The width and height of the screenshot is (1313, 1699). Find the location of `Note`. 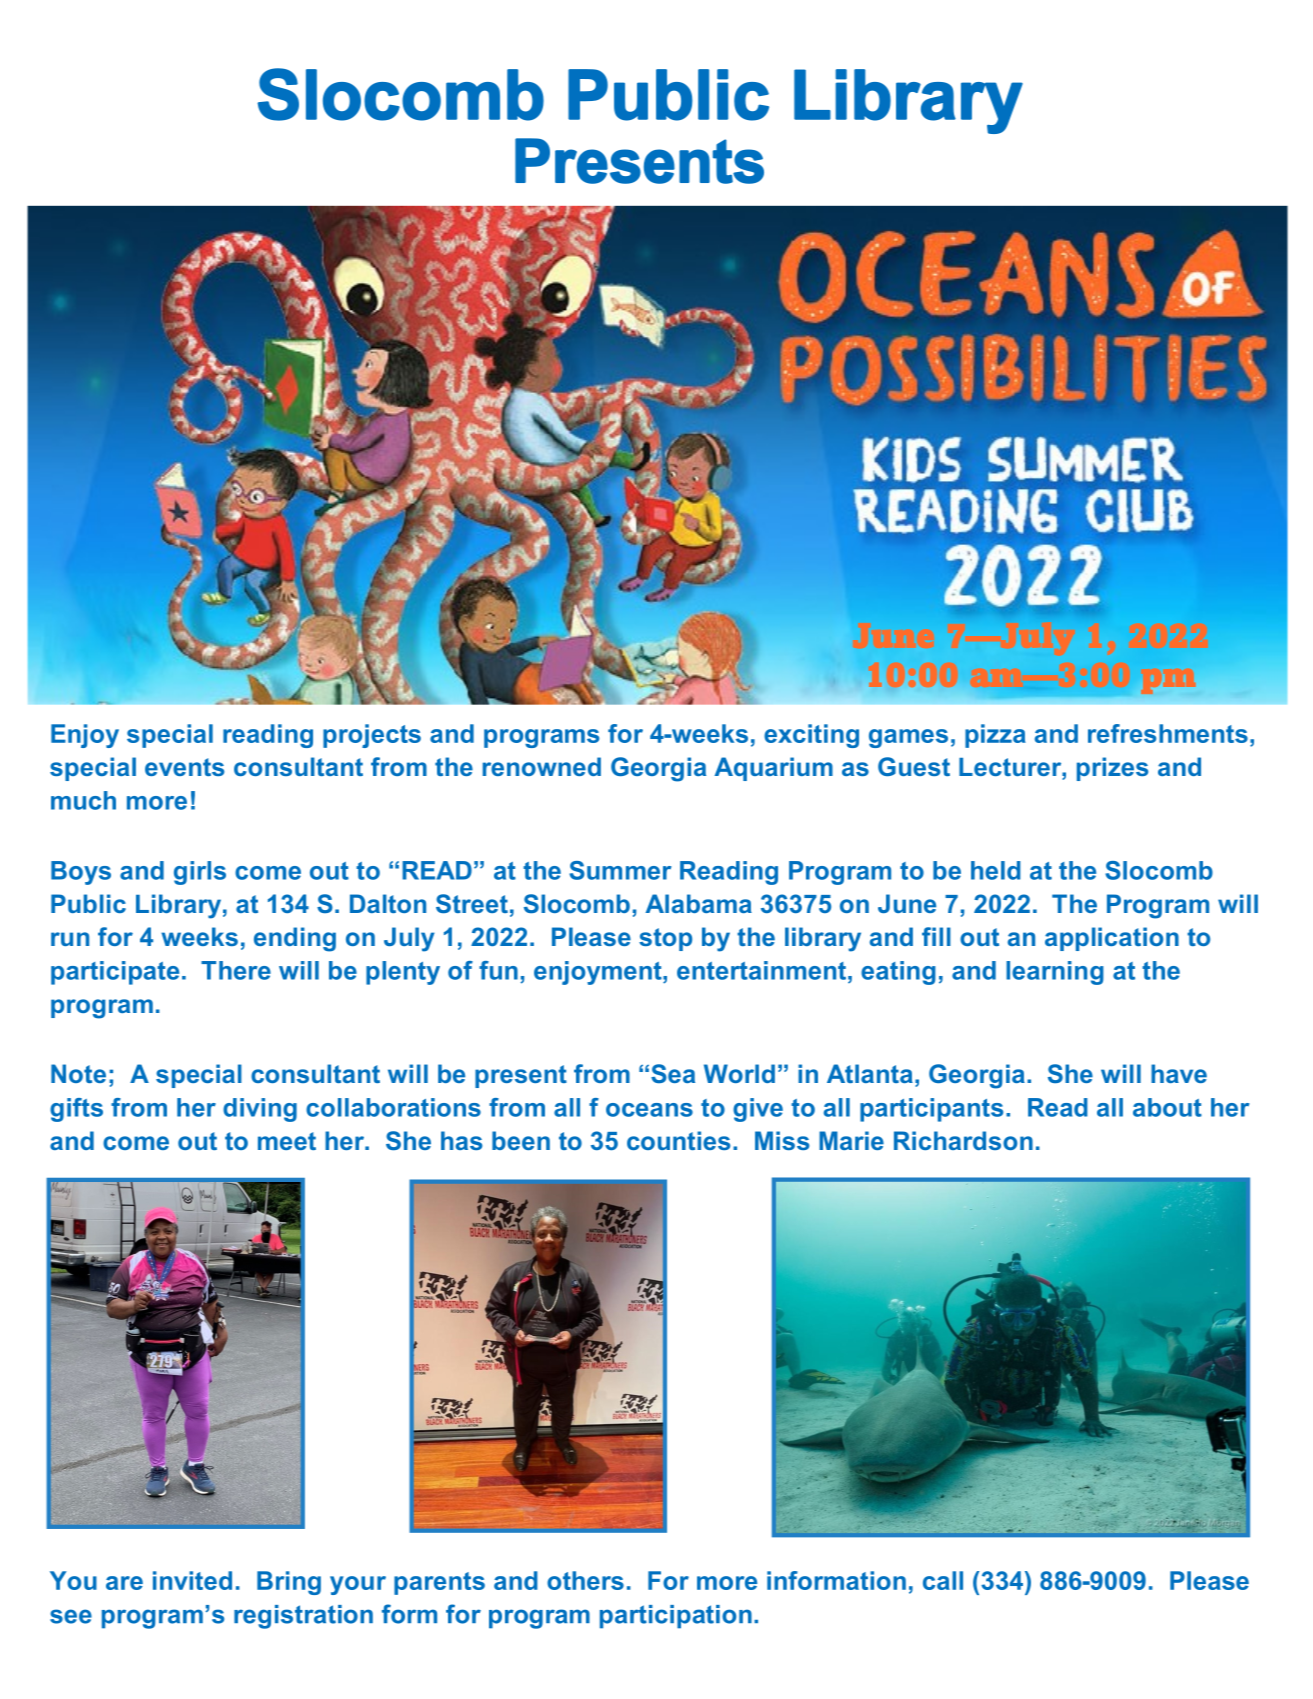

Note is located at coordinates (78, 1073).
